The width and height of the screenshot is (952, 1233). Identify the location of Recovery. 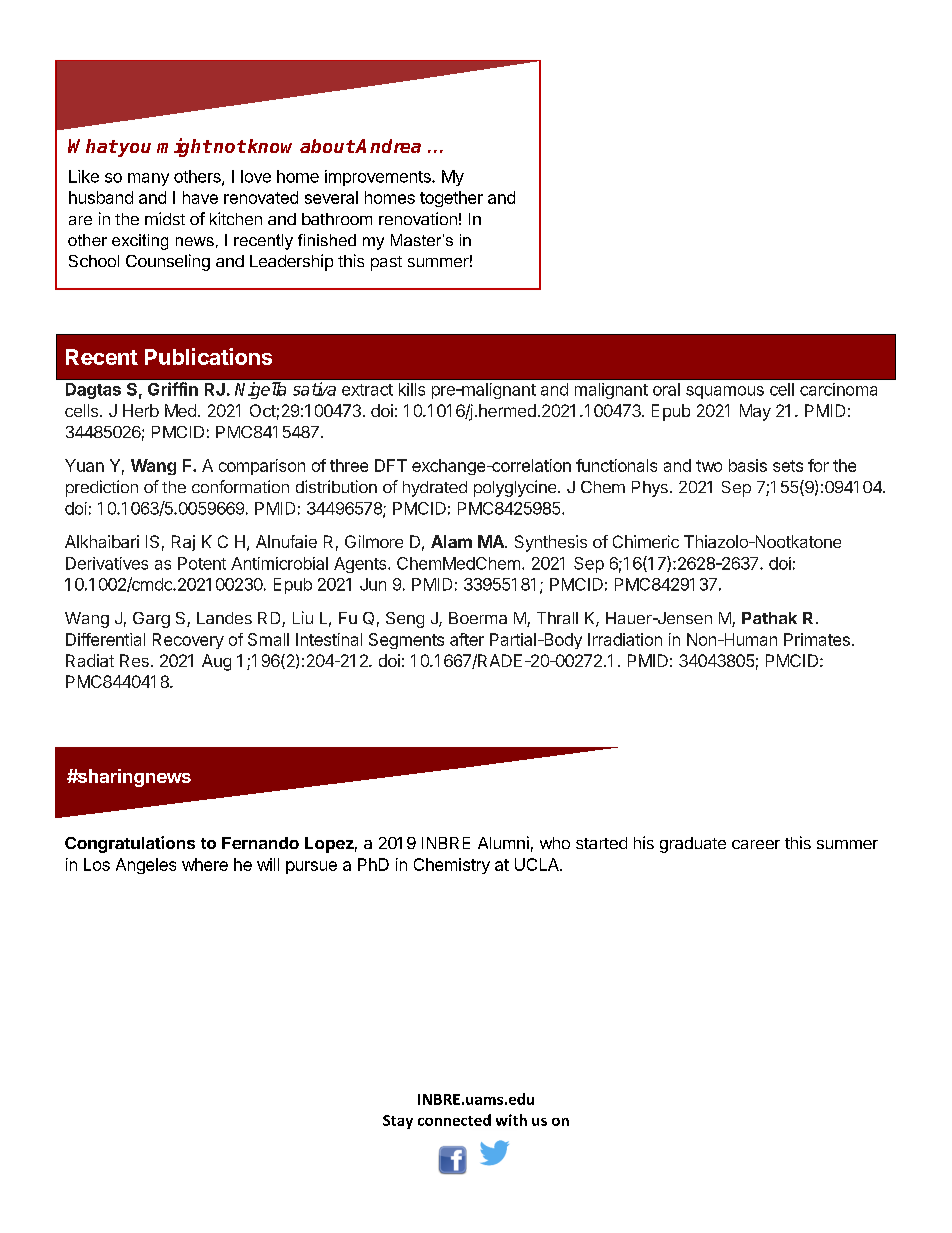
(188, 641).
